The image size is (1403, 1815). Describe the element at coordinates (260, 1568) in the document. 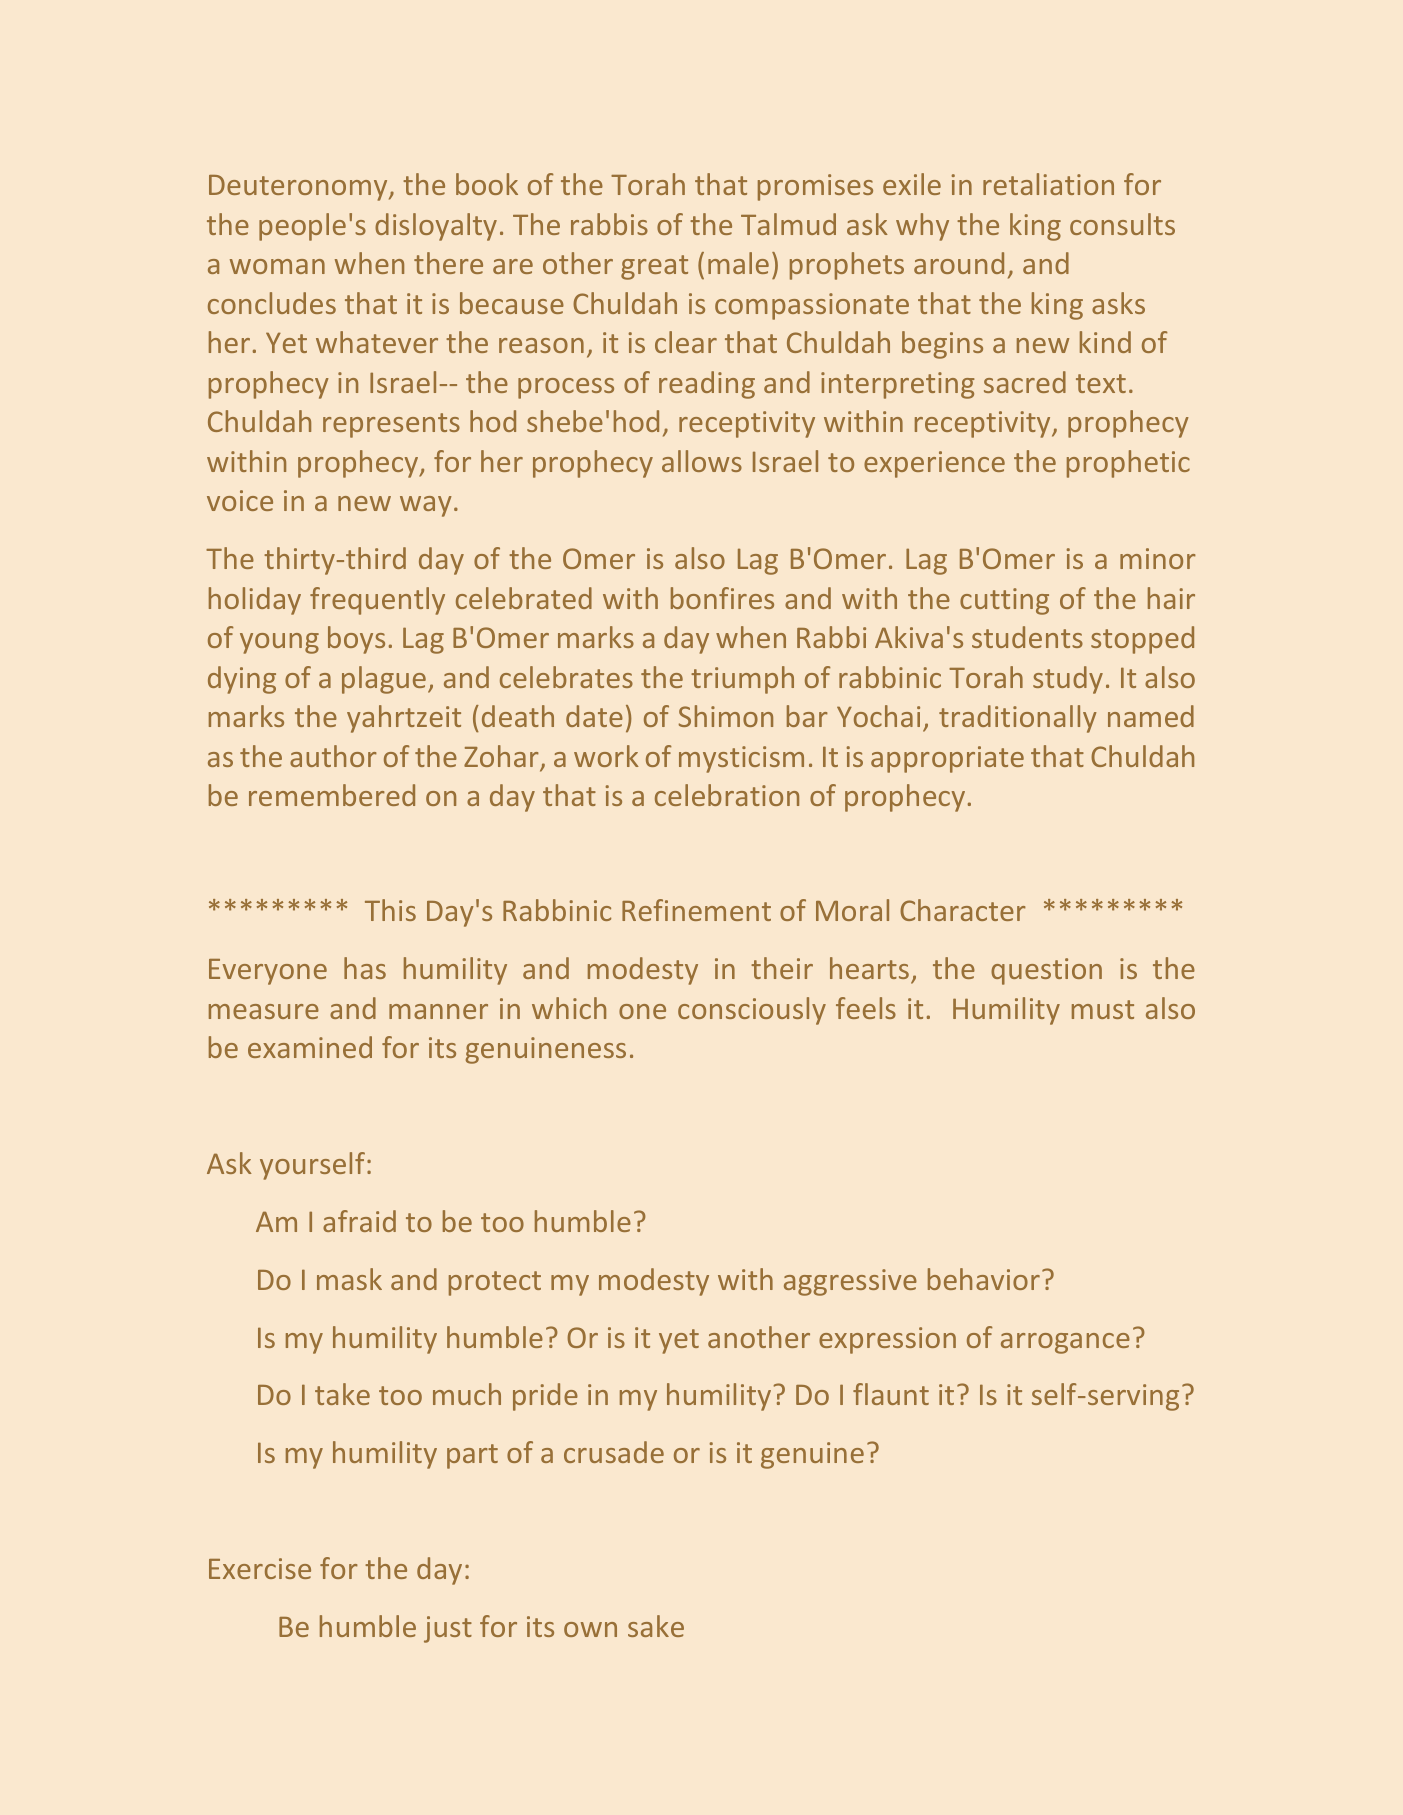

I see `Exercise` at that location.
